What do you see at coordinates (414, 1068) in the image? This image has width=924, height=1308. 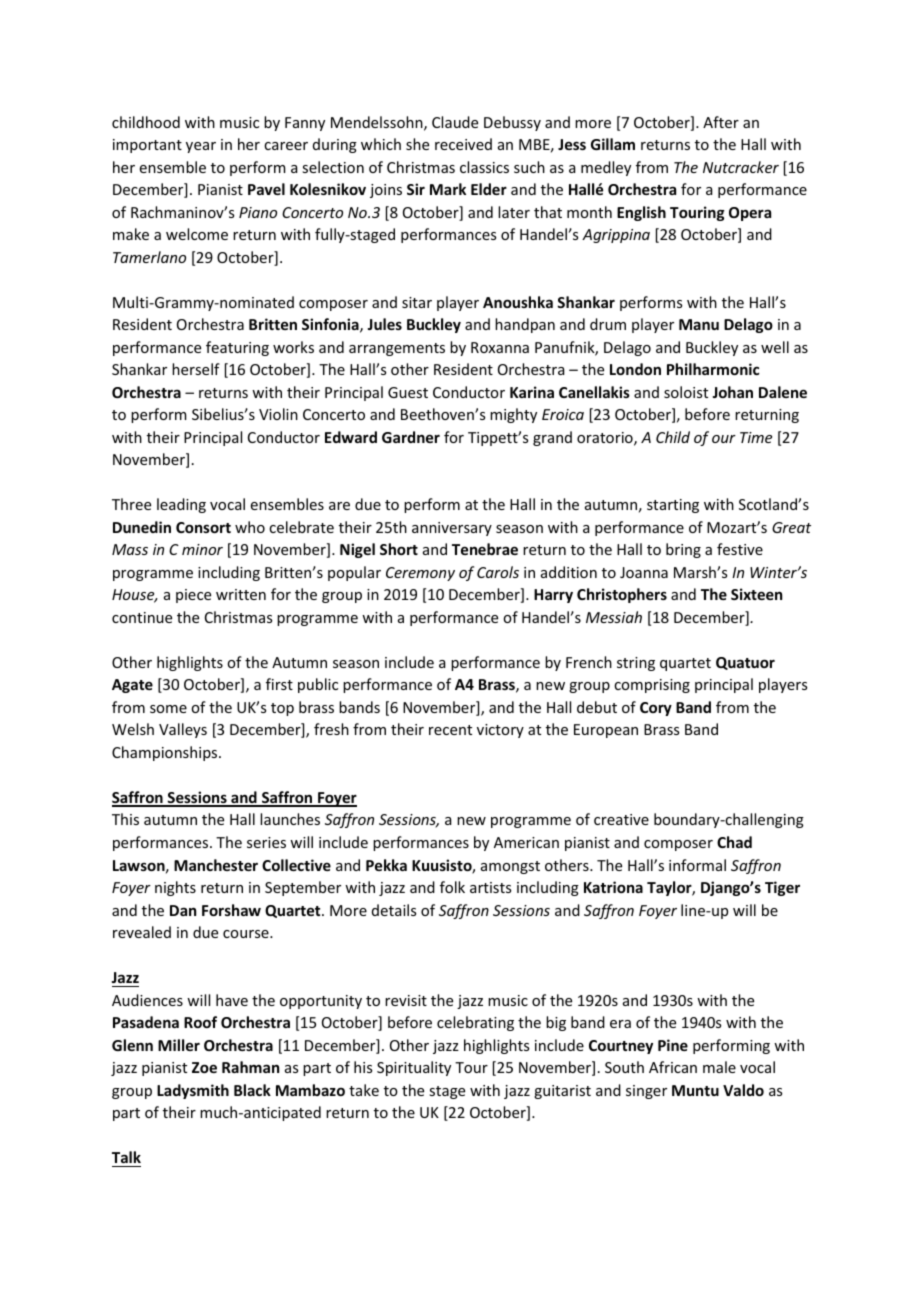 I see `Spirituality` at bounding box center [414, 1068].
